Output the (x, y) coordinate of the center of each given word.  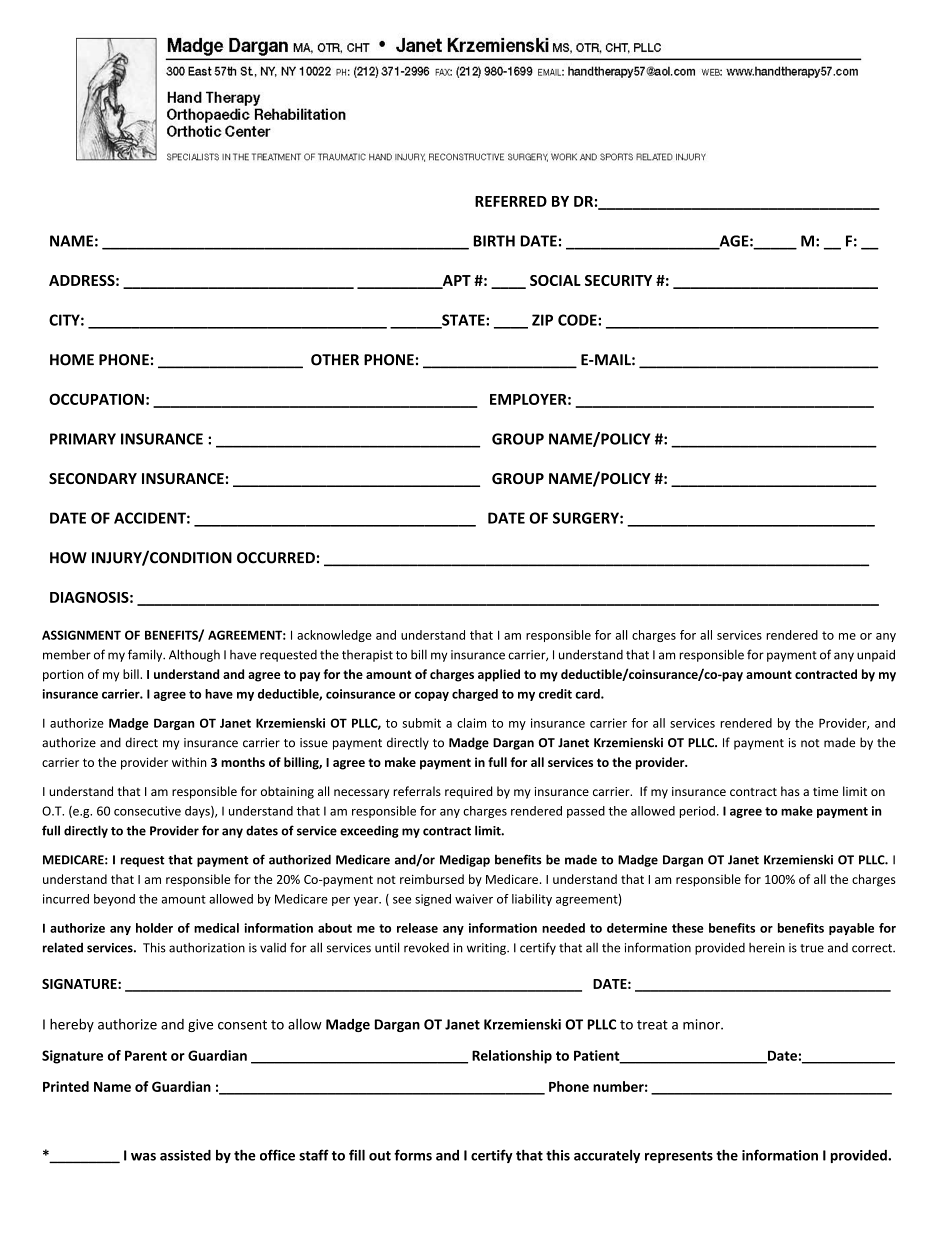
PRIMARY (83, 439)
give (200, 1025)
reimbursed (432, 879)
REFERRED (511, 201)
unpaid (876, 655)
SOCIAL (555, 280)
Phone (569, 1086)
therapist (367, 656)
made (839, 742)
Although (194, 655)
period (697, 812)
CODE (578, 320)
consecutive (147, 811)
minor (702, 1024)
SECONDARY (93, 478)
